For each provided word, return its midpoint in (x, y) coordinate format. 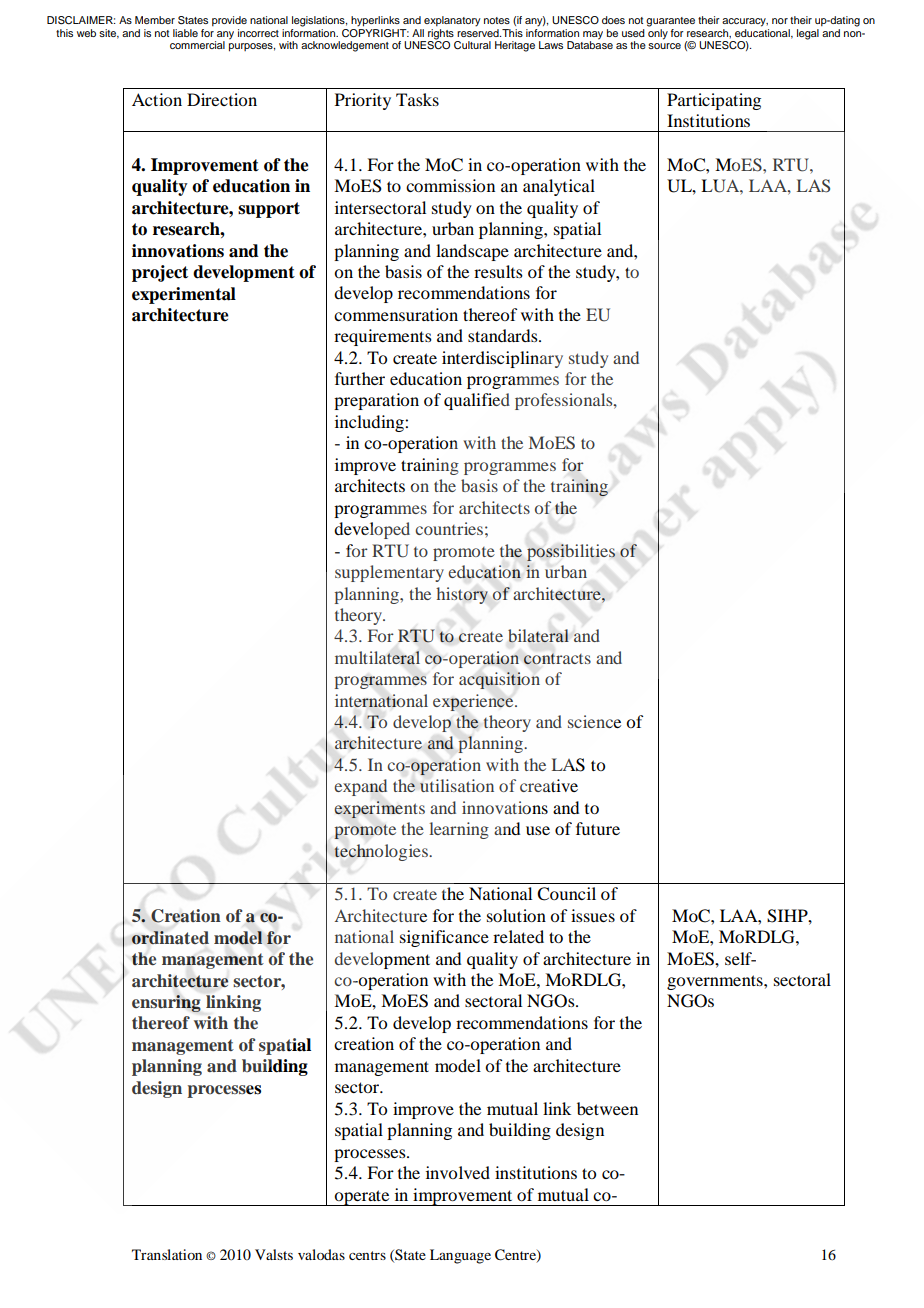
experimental (184, 295)
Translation (167, 1254)
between (607, 1108)
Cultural (472, 45)
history (462, 595)
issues (593, 915)
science (594, 721)
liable (185, 33)
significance (444, 938)
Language (460, 1256)
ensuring (166, 1003)
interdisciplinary (502, 359)
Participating (714, 101)
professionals (565, 401)
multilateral (377, 658)
